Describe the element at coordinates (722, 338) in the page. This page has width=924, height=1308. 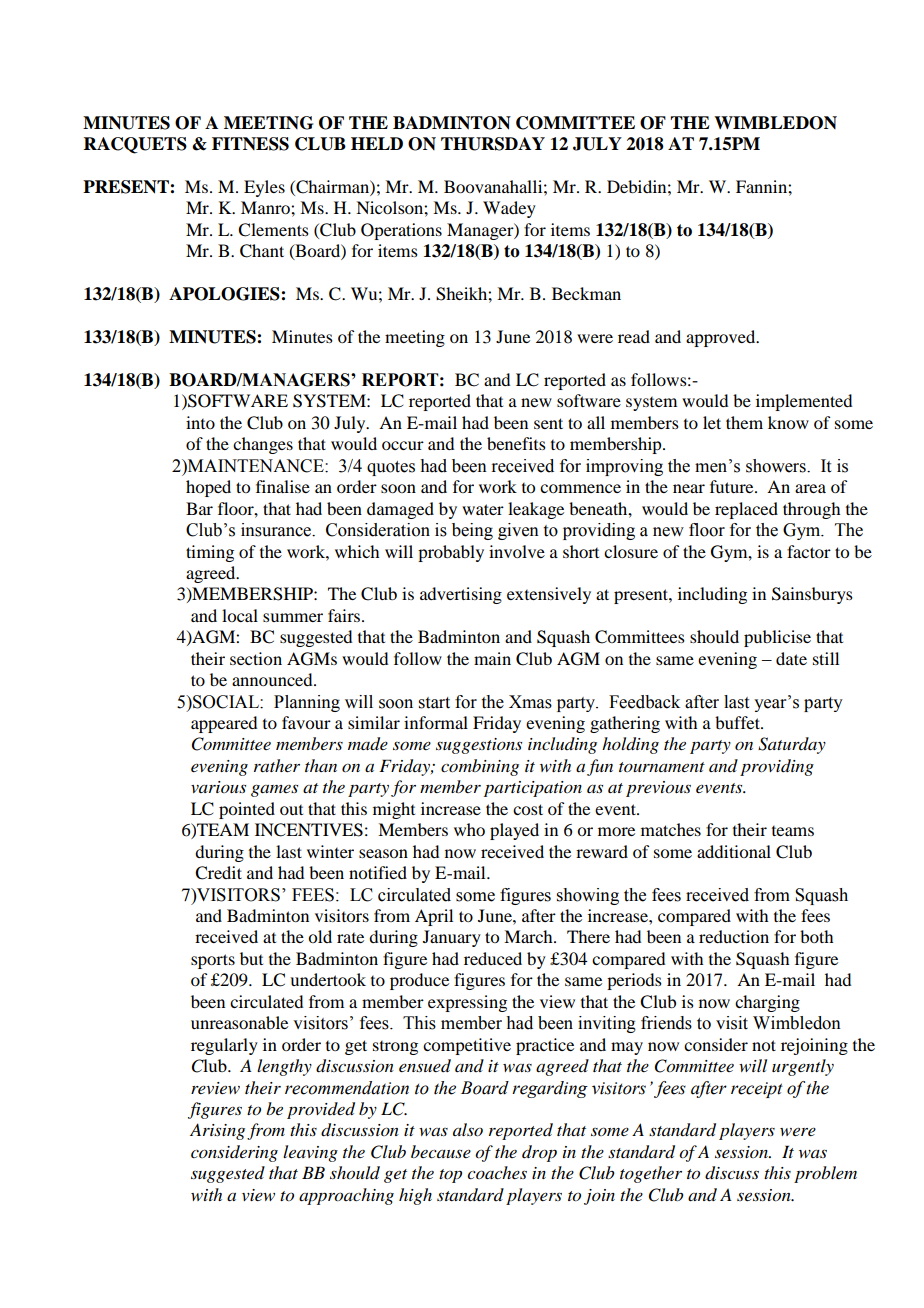
I see `approved` at that location.
